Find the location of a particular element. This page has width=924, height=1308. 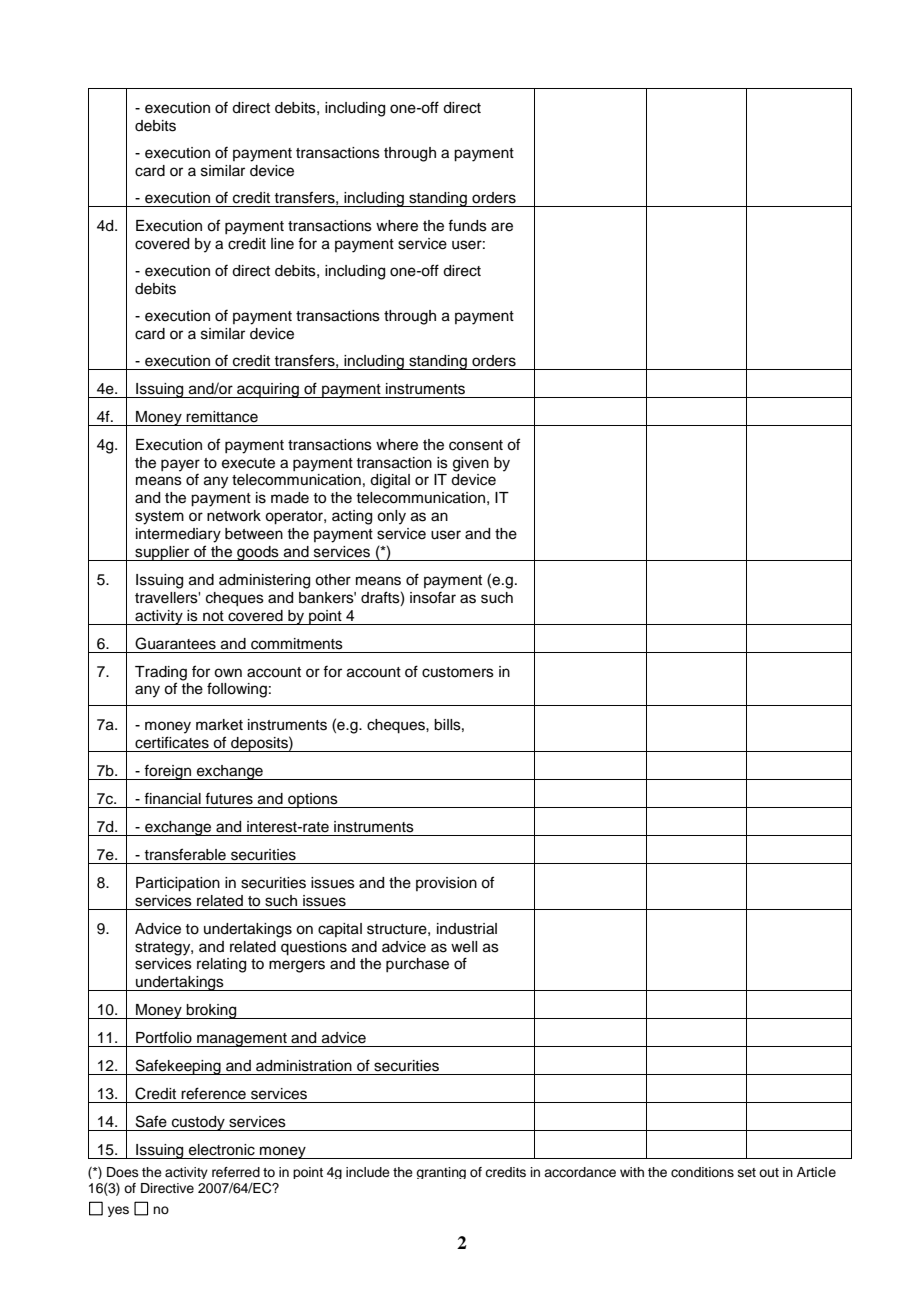

customers is located at coordinates (458, 672).
